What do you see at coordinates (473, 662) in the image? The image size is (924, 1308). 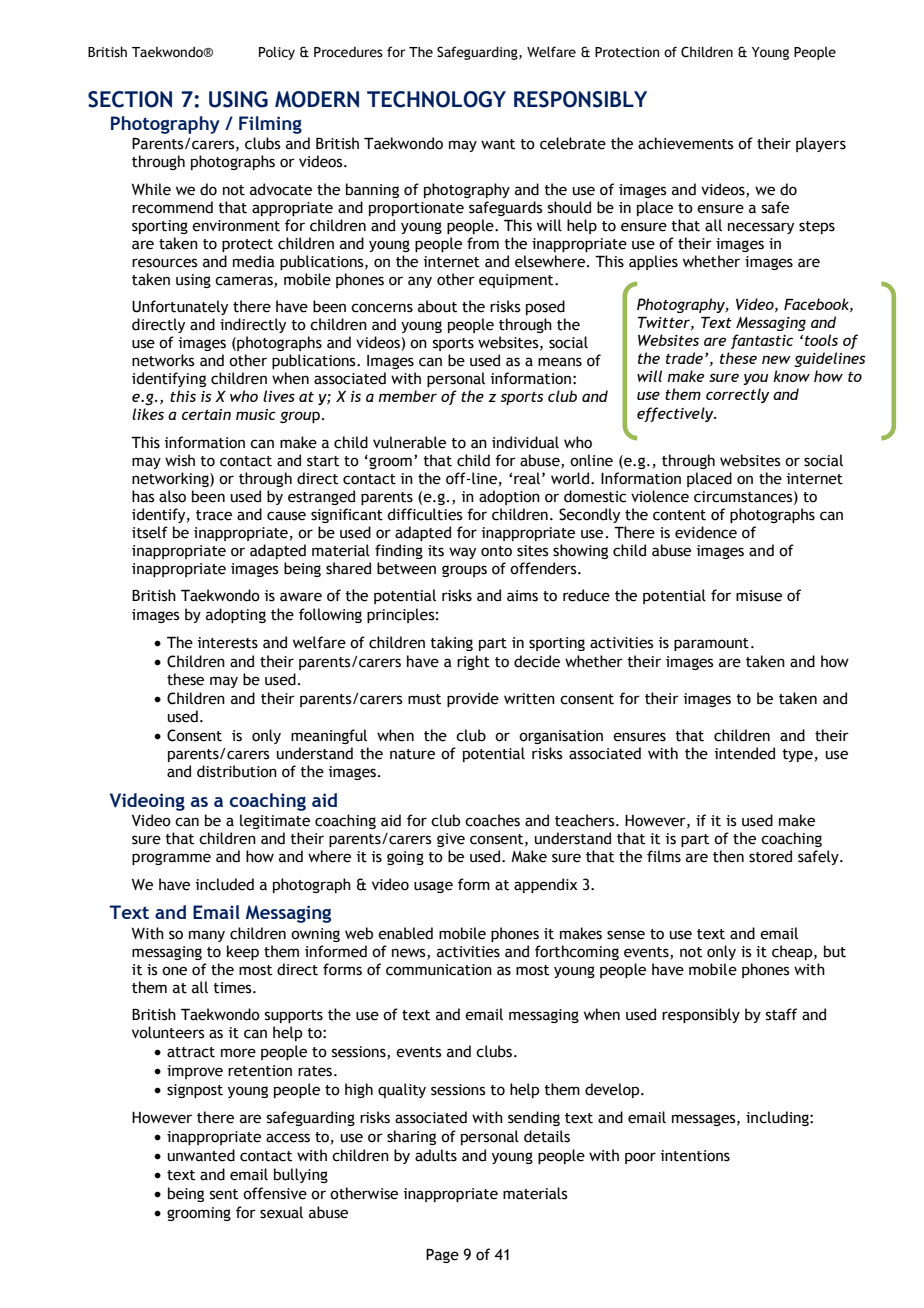 I see `right` at bounding box center [473, 662].
